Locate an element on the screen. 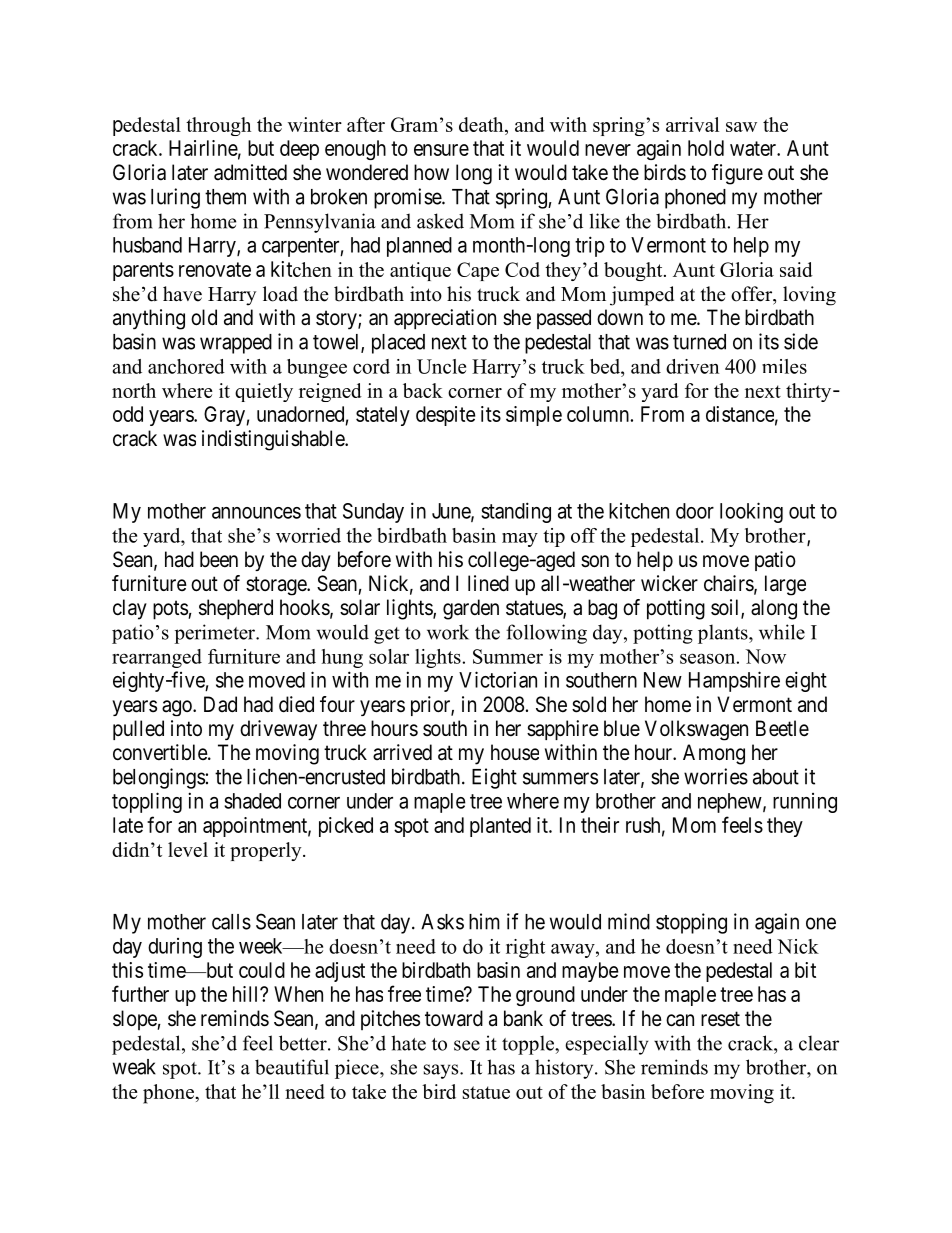  water is located at coordinates (754, 148).
